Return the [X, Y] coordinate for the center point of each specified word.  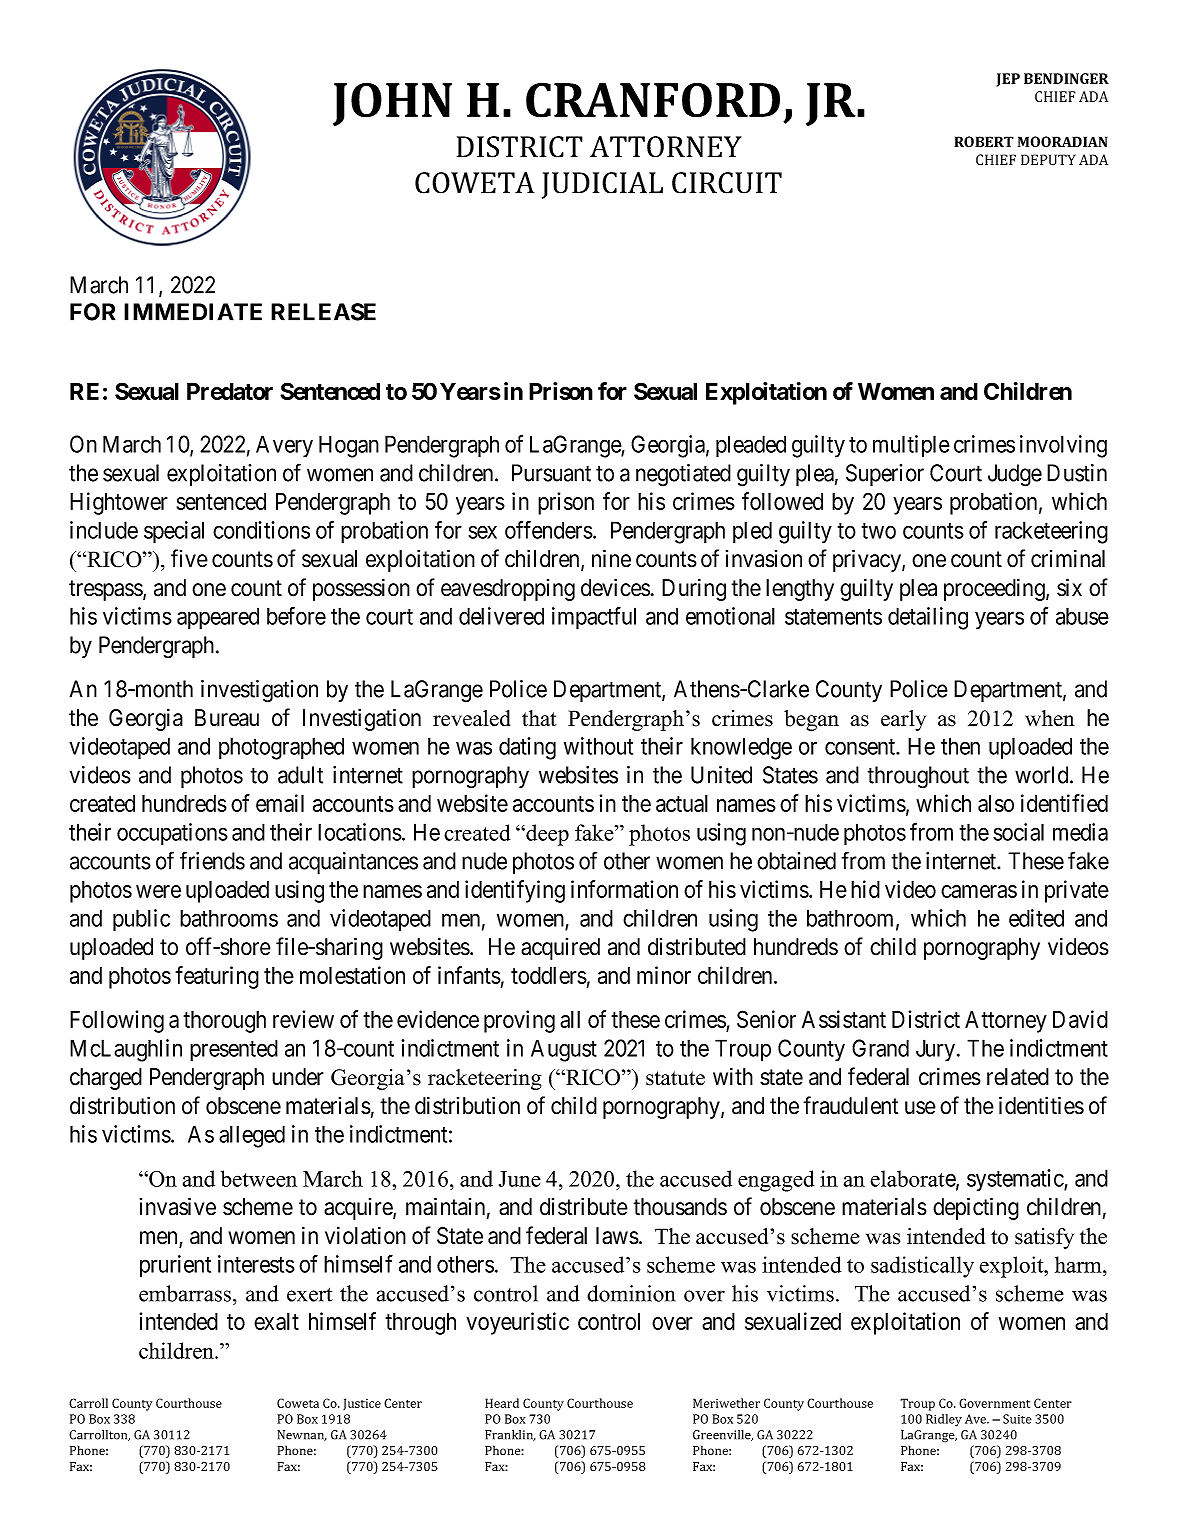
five [189, 558]
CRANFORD [653, 100]
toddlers [549, 975]
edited [1036, 918]
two [878, 531]
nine [611, 558]
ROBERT [984, 141]
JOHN [392, 104]
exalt [276, 1321]
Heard [502, 1403]
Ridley [944, 1420]
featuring [217, 977]
